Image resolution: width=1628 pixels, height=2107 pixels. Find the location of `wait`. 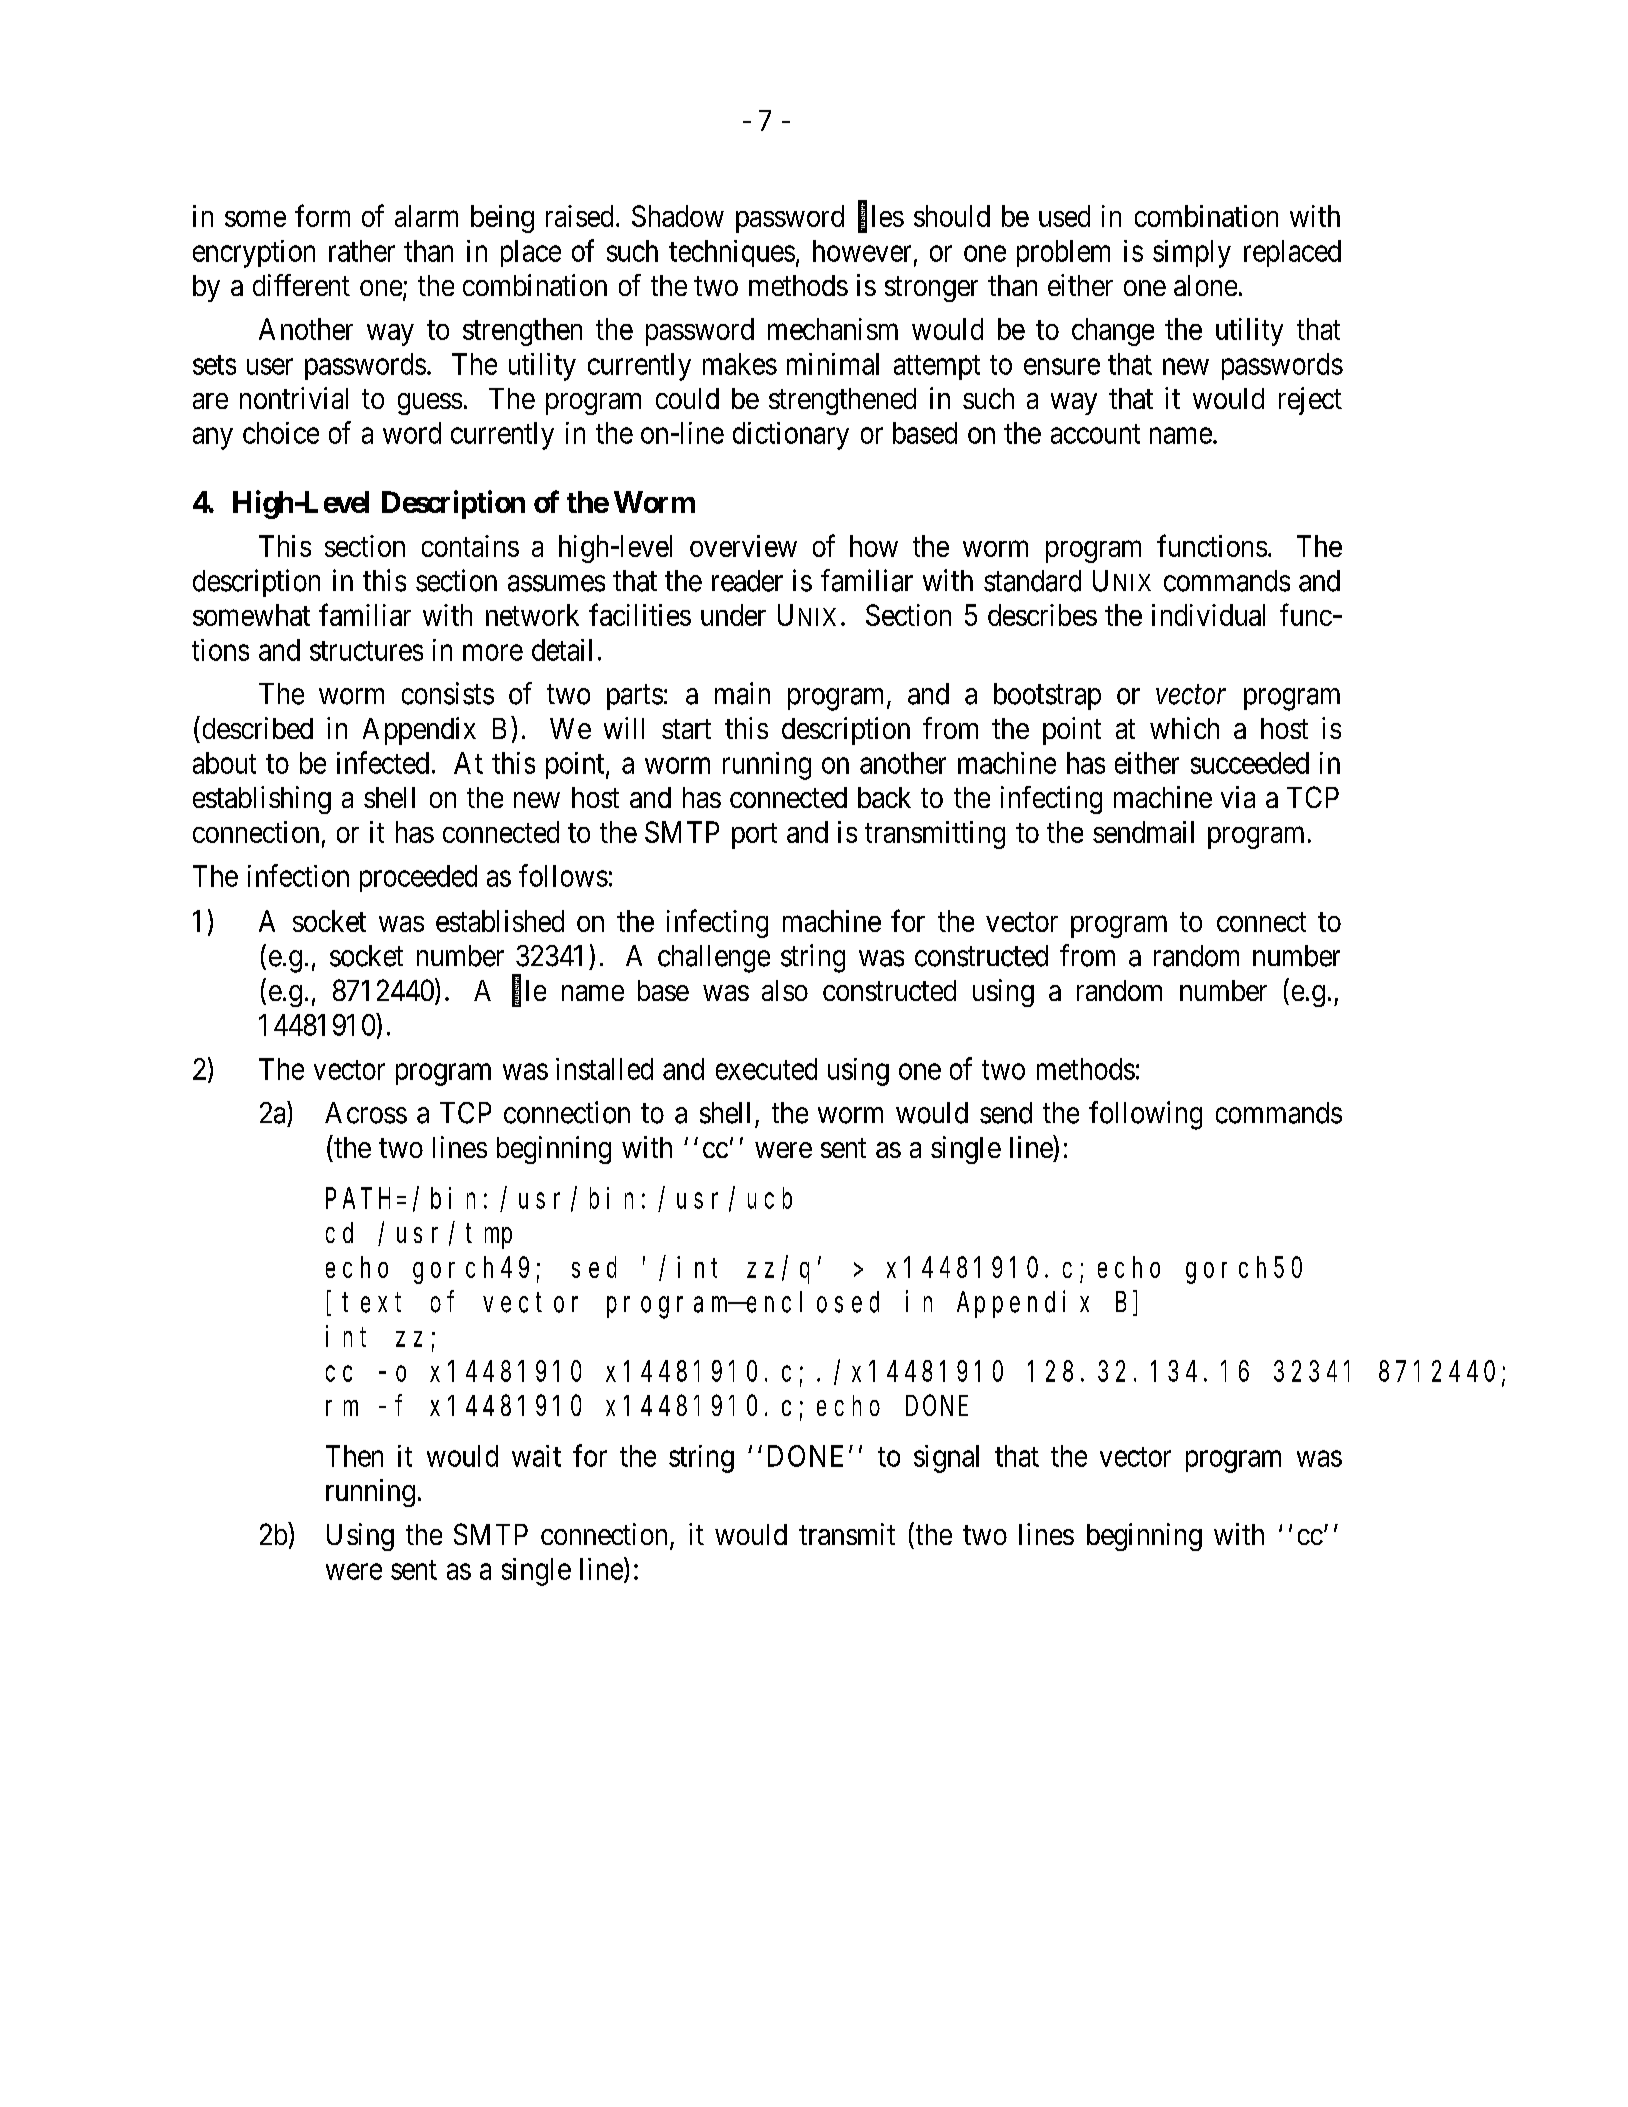

wait is located at coordinates (536, 1456).
